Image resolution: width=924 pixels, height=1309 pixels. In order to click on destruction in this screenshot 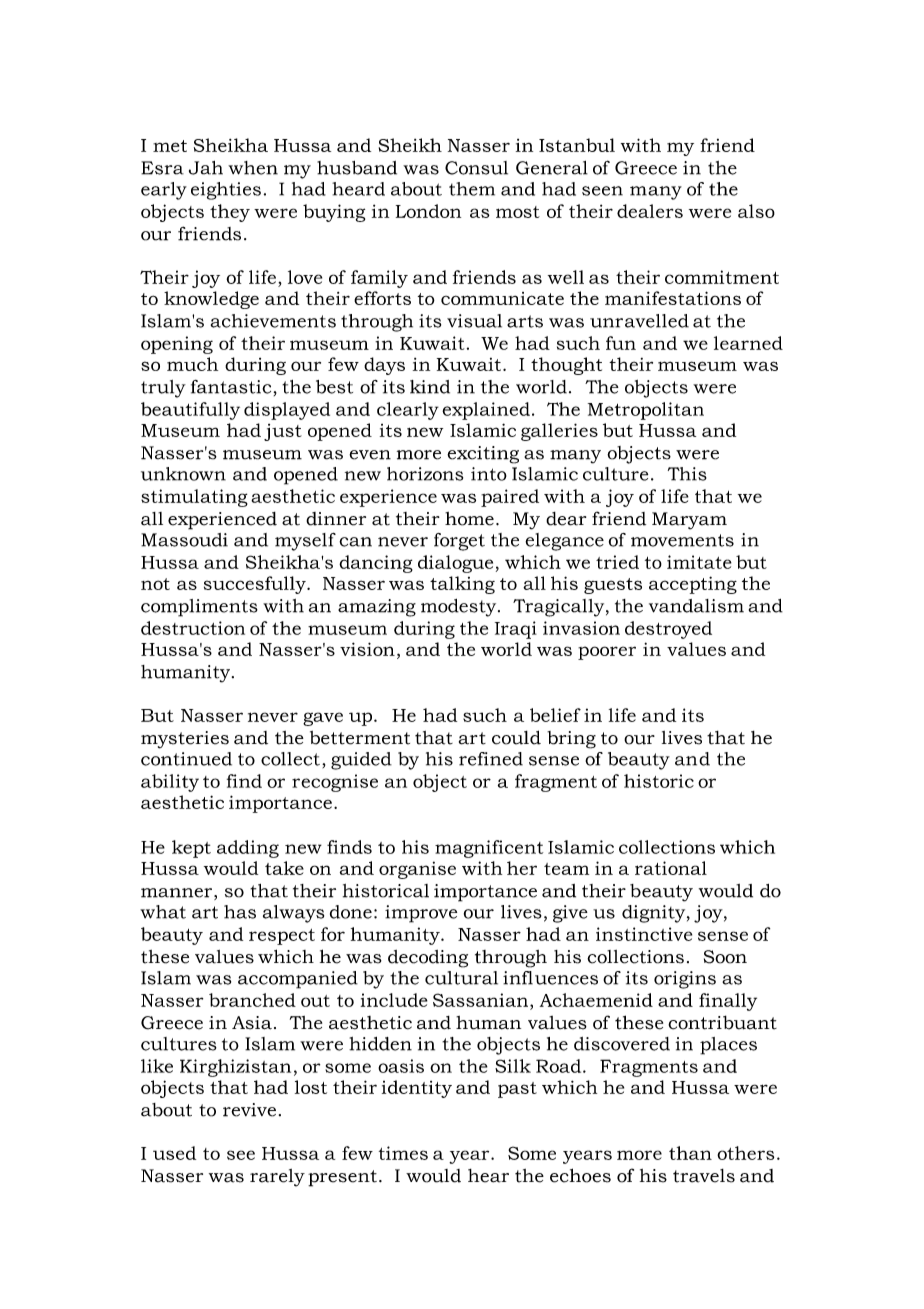, I will do `click(193, 628)`.
